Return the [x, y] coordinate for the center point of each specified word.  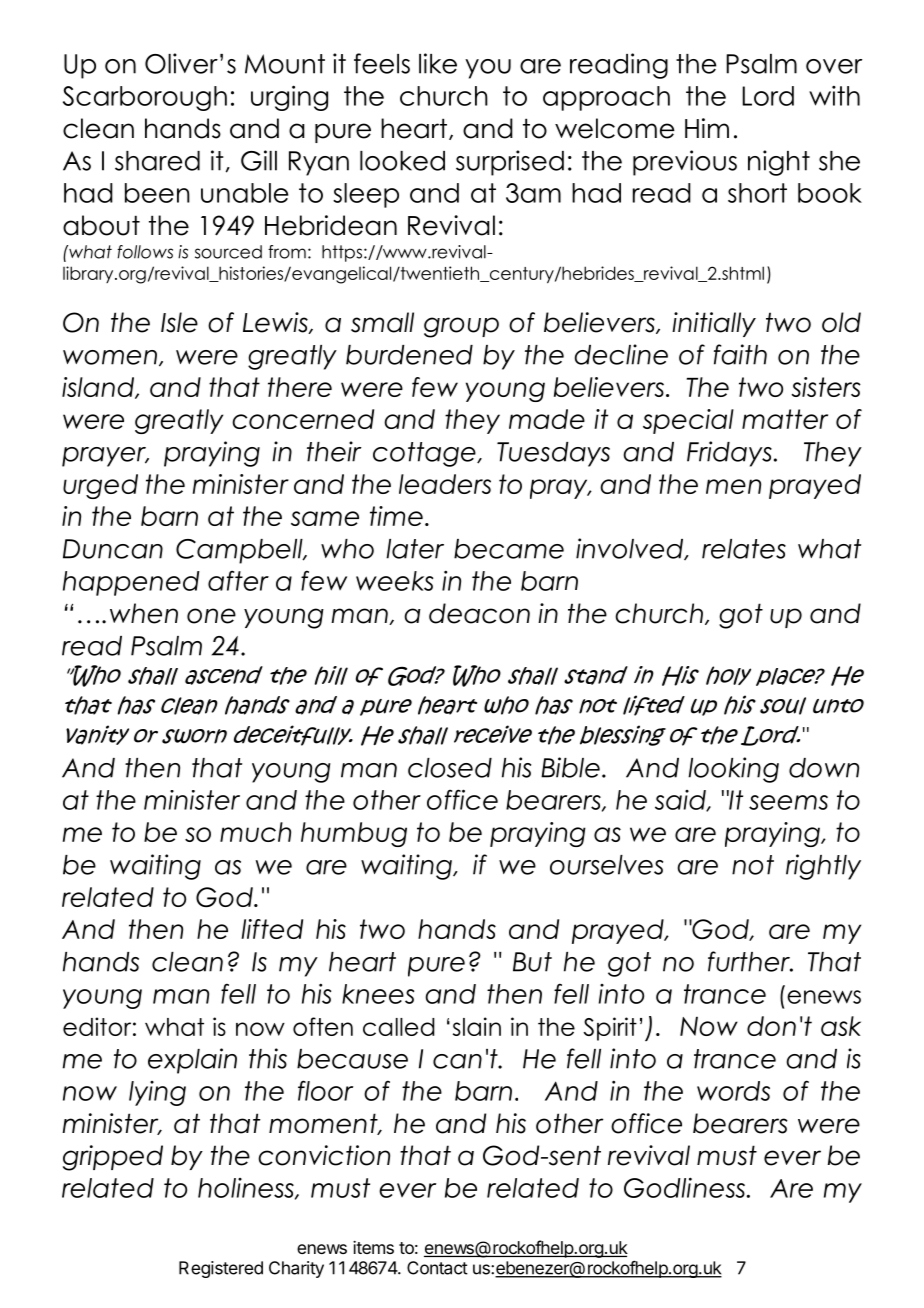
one [211, 616]
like [438, 63]
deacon [479, 613]
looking [733, 770]
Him [707, 128]
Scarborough [145, 98]
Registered [221, 1269]
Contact [437, 1268]
